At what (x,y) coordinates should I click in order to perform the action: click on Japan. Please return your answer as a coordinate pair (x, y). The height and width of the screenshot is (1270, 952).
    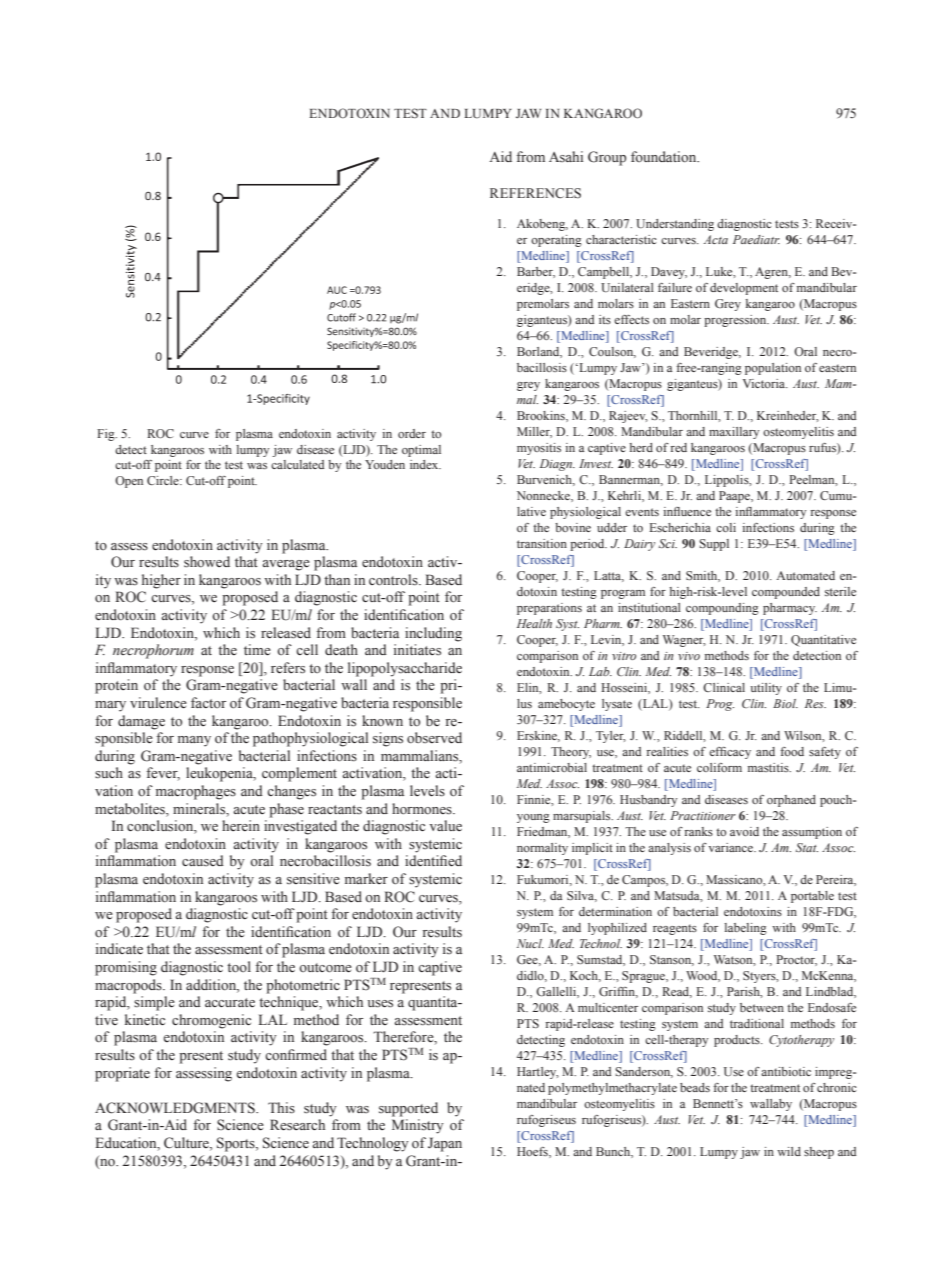
    Looking at the image, I should click on (445, 1144).
